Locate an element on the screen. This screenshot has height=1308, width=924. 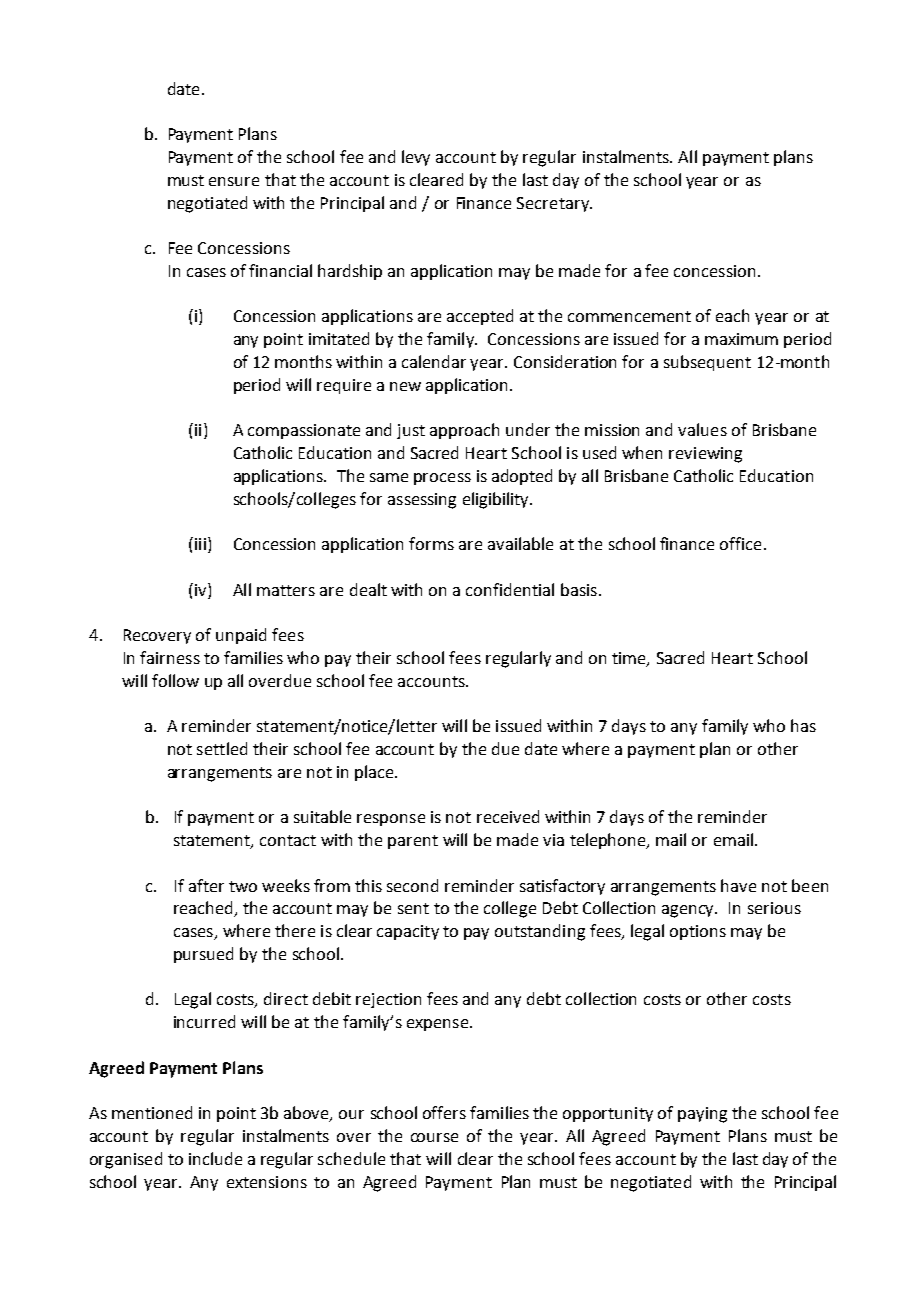
levy is located at coordinates (416, 158).
